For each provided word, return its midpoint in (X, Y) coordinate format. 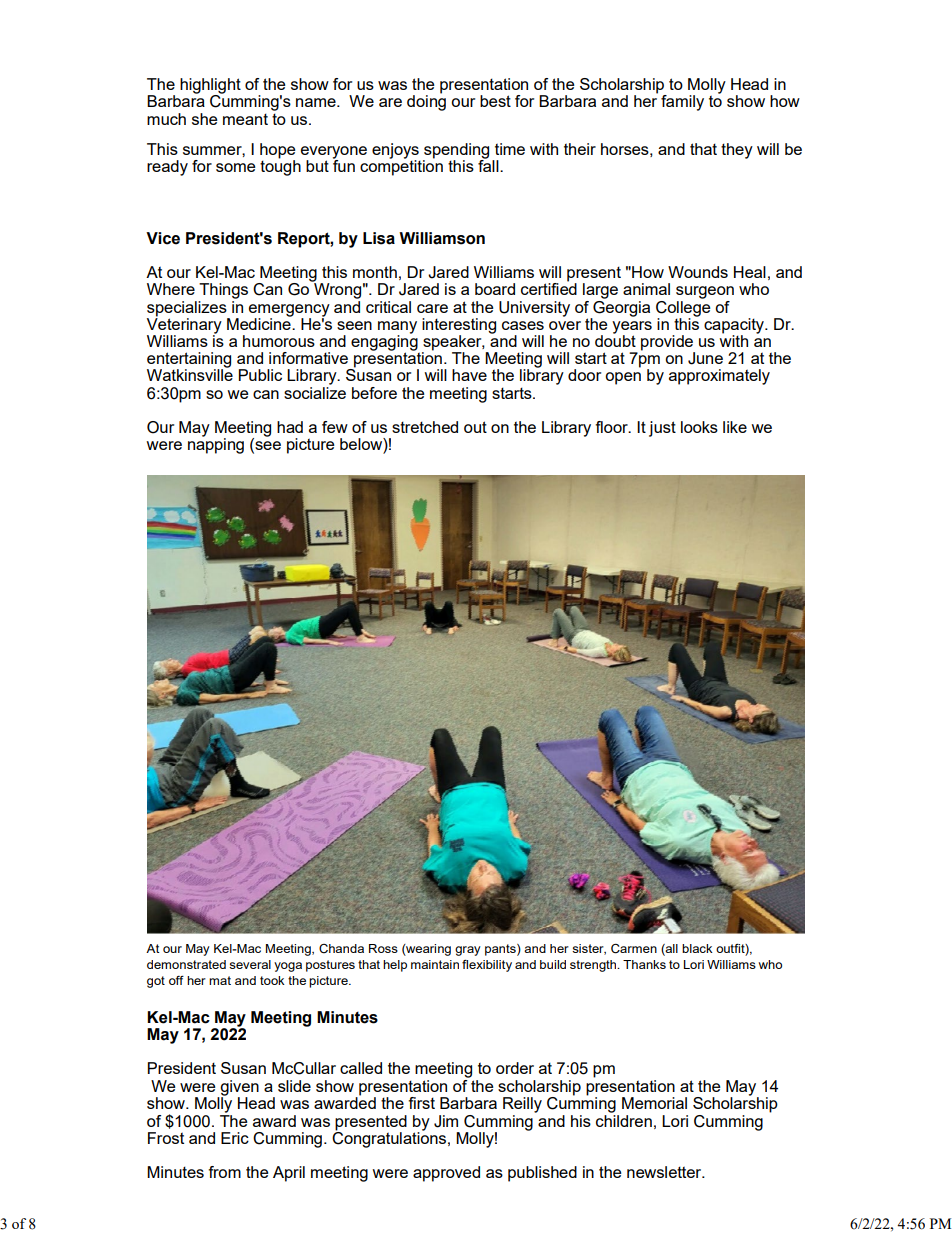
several (250, 964)
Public (260, 375)
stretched (425, 427)
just (662, 429)
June (705, 358)
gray (468, 951)
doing (426, 102)
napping (216, 445)
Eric (235, 1138)
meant (245, 119)
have (469, 375)
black (697, 948)
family (682, 103)
